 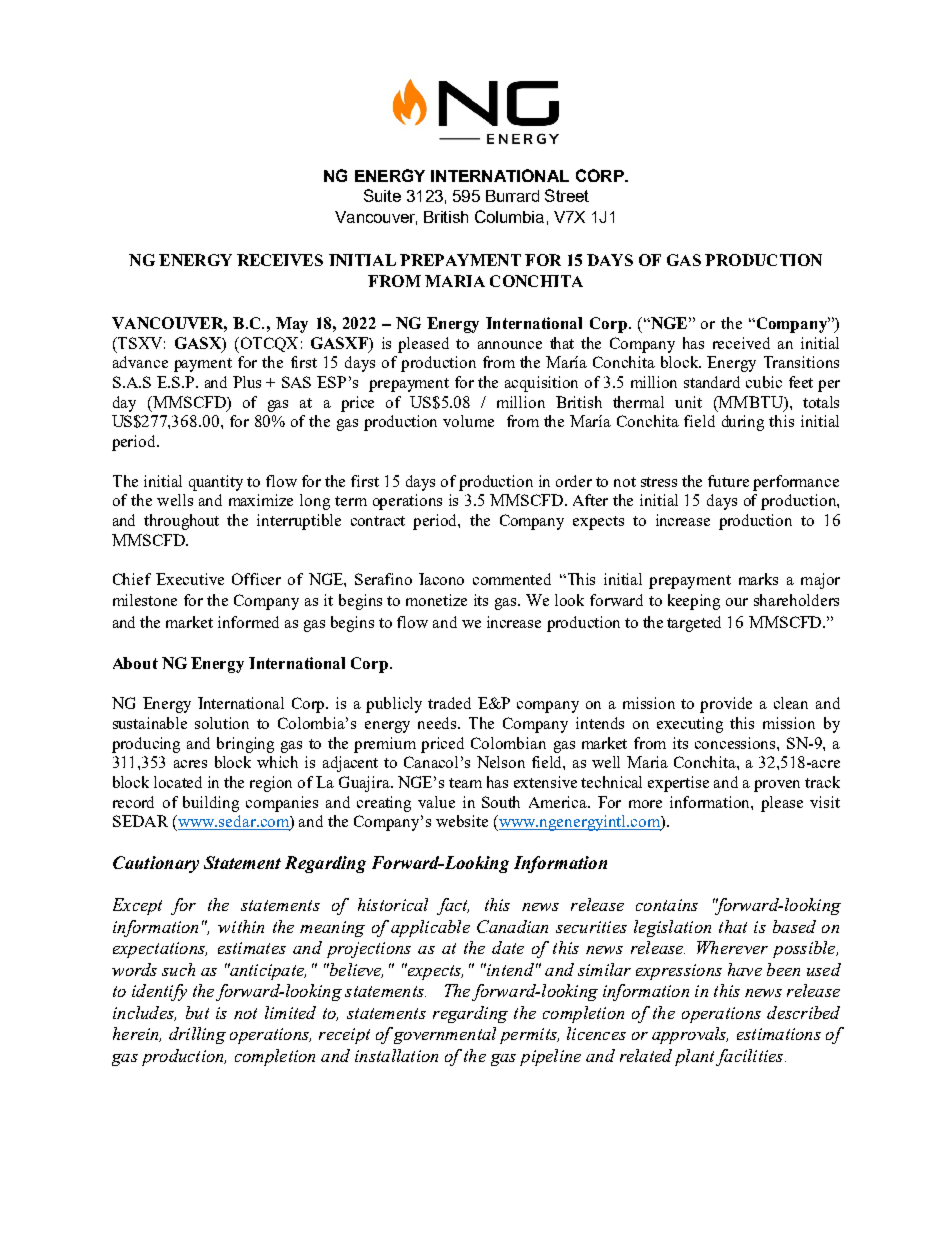 What do you see at coordinates (197, 1035) in the screenshot?
I see `drilling` at bounding box center [197, 1035].
